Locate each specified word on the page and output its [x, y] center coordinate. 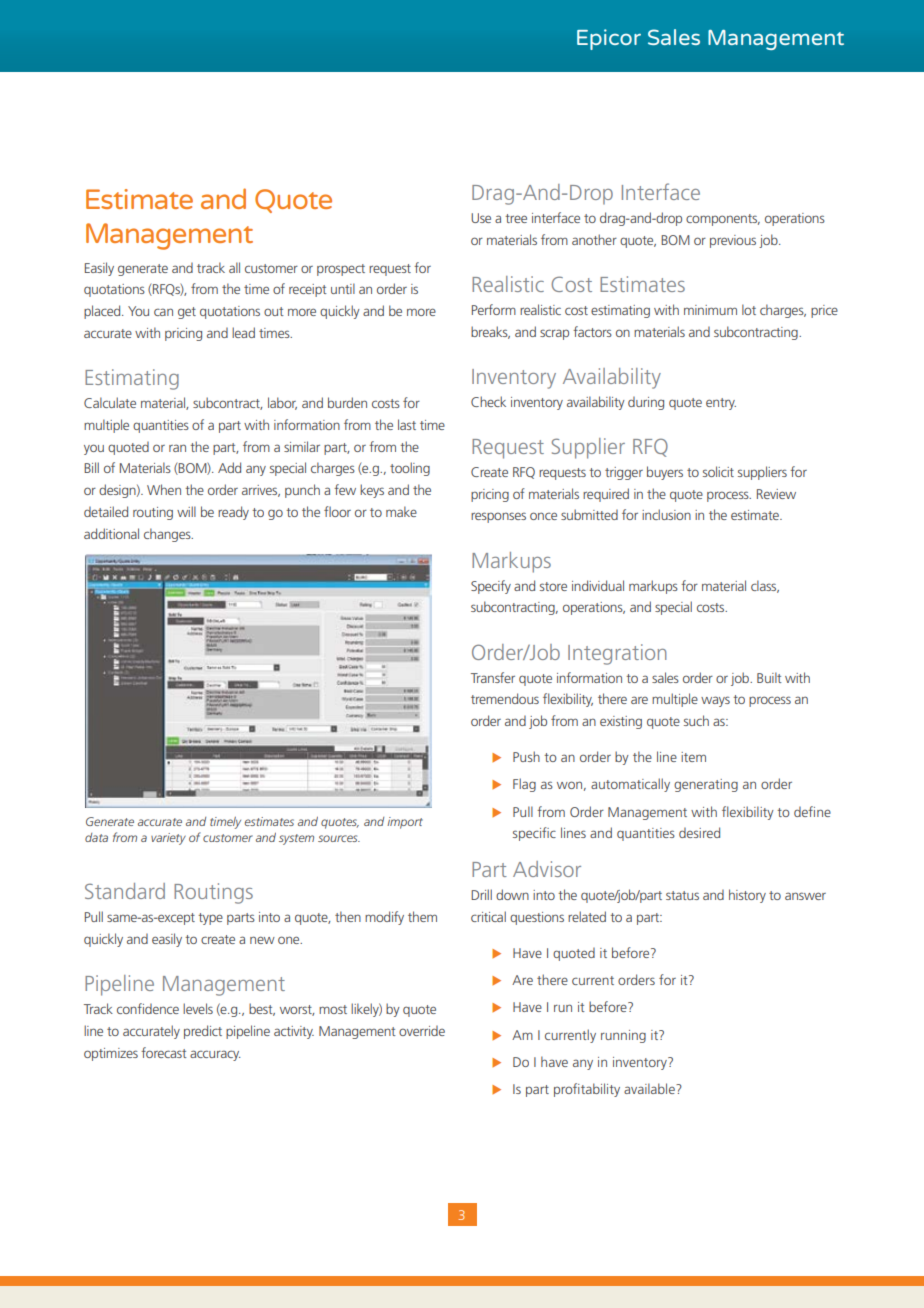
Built [769, 677]
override [422, 1030]
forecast [164, 1052]
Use [481, 218]
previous [733, 241]
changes [168, 535]
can [163, 312]
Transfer [493, 677]
